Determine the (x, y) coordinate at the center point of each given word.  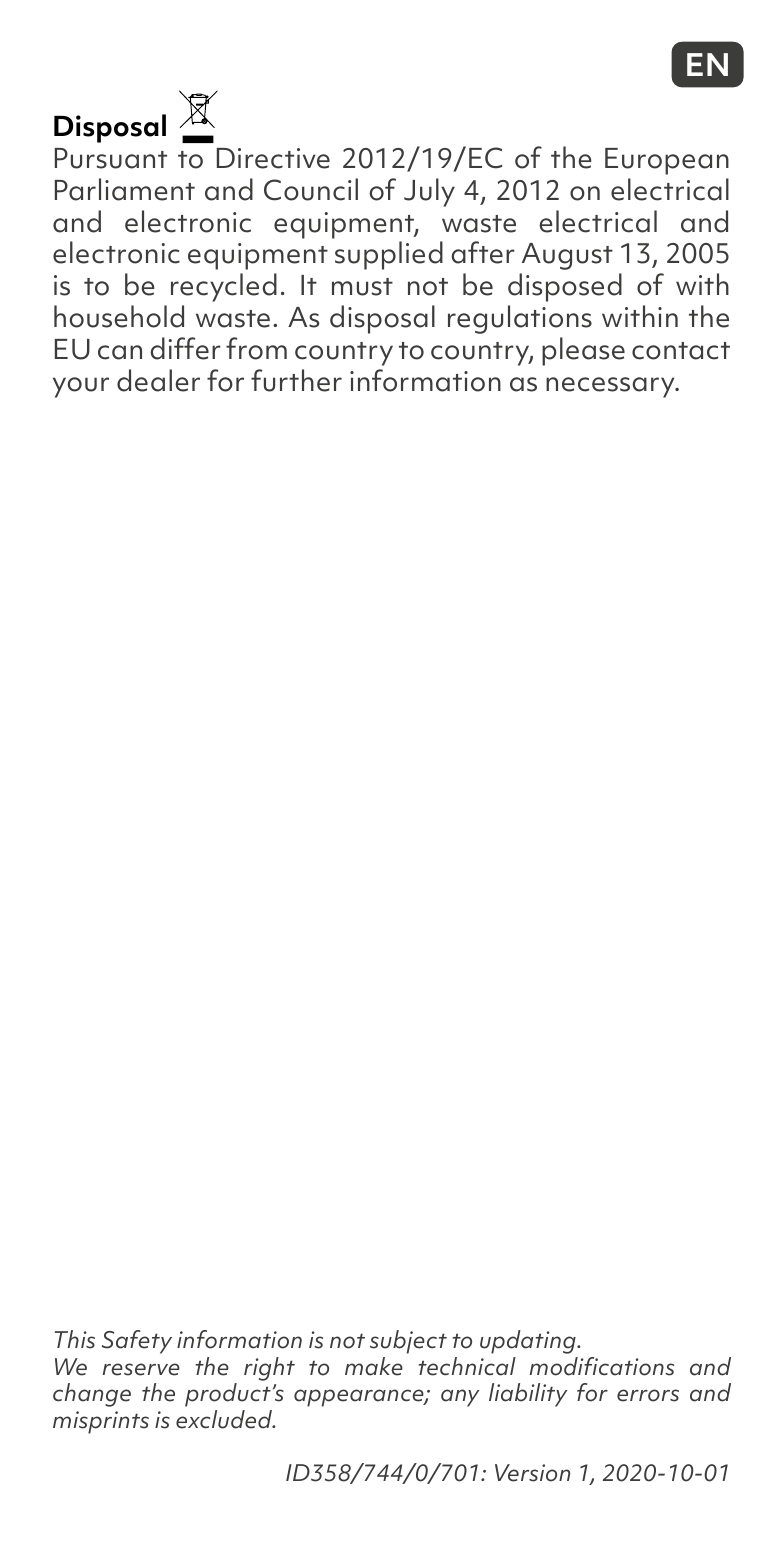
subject (408, 1342)
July (429, 192)
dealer (158, 380)
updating (529, 1342)
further (296, 380)
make (374, 1366)
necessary (611, 387)
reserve (141, 1369)
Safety (137, 1342)
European (667, 161)
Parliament (125, 189)
